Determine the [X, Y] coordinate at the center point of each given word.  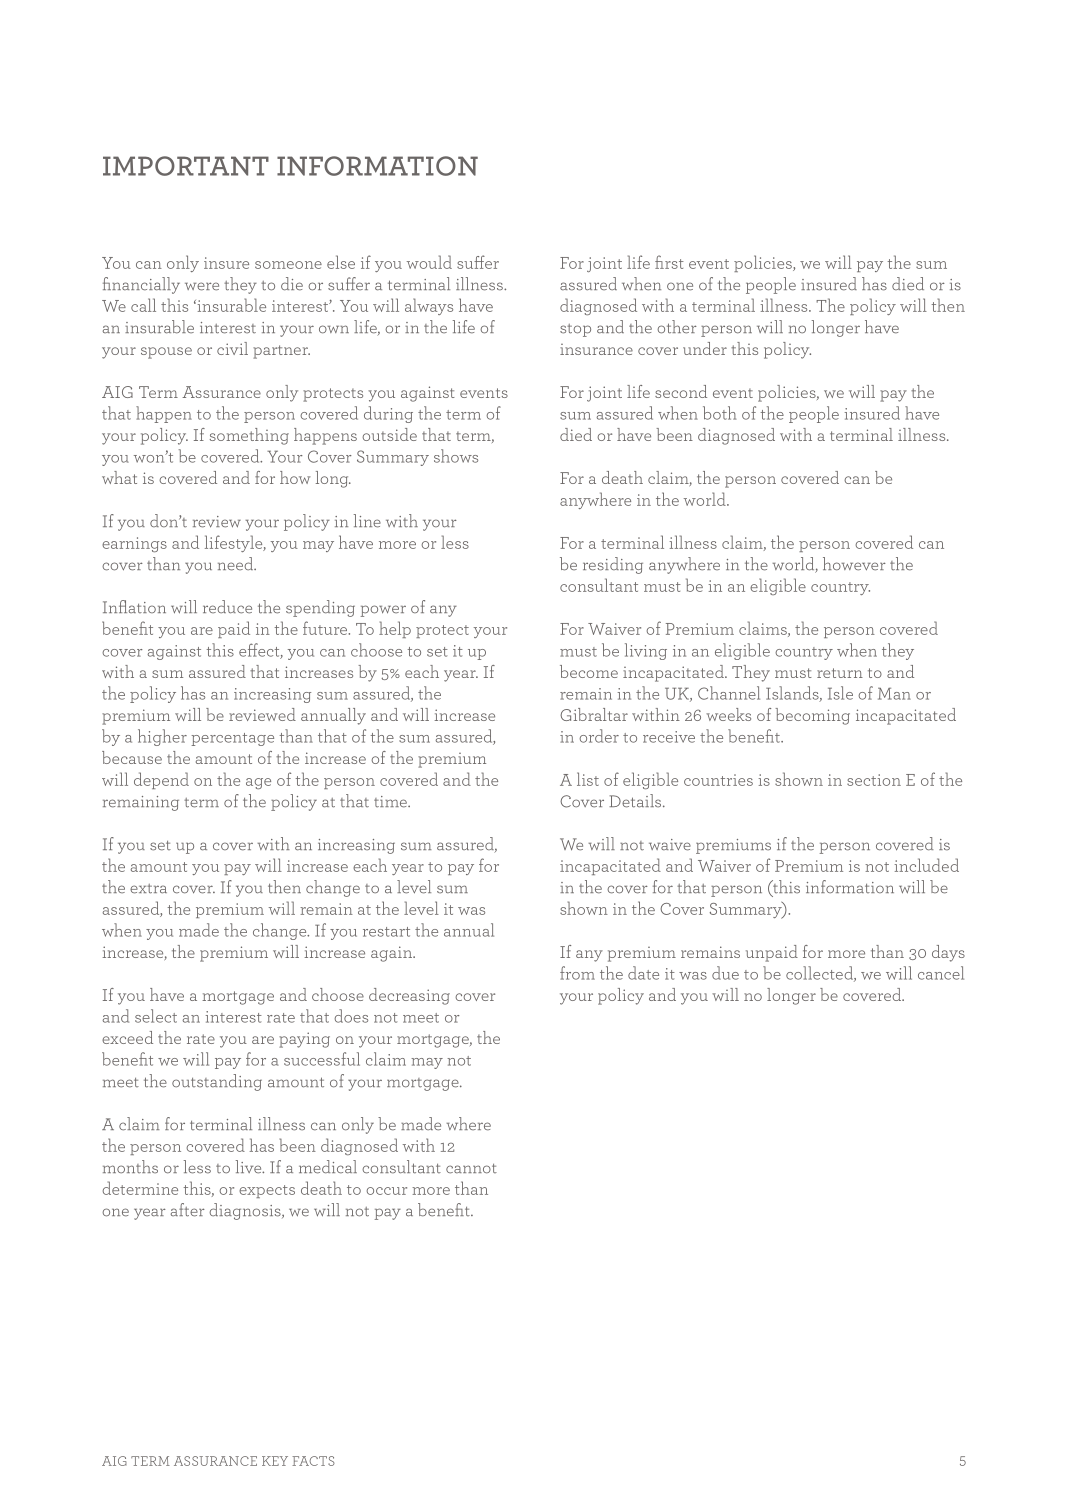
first [669, 262]
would [429, 262]
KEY [275, 1461]
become [589, 671]
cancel [941, 973]
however [854, 564]
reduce [227, 607]
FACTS [313, 1461]
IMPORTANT [186, 166]
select [156, 1016]
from [577, 973]
